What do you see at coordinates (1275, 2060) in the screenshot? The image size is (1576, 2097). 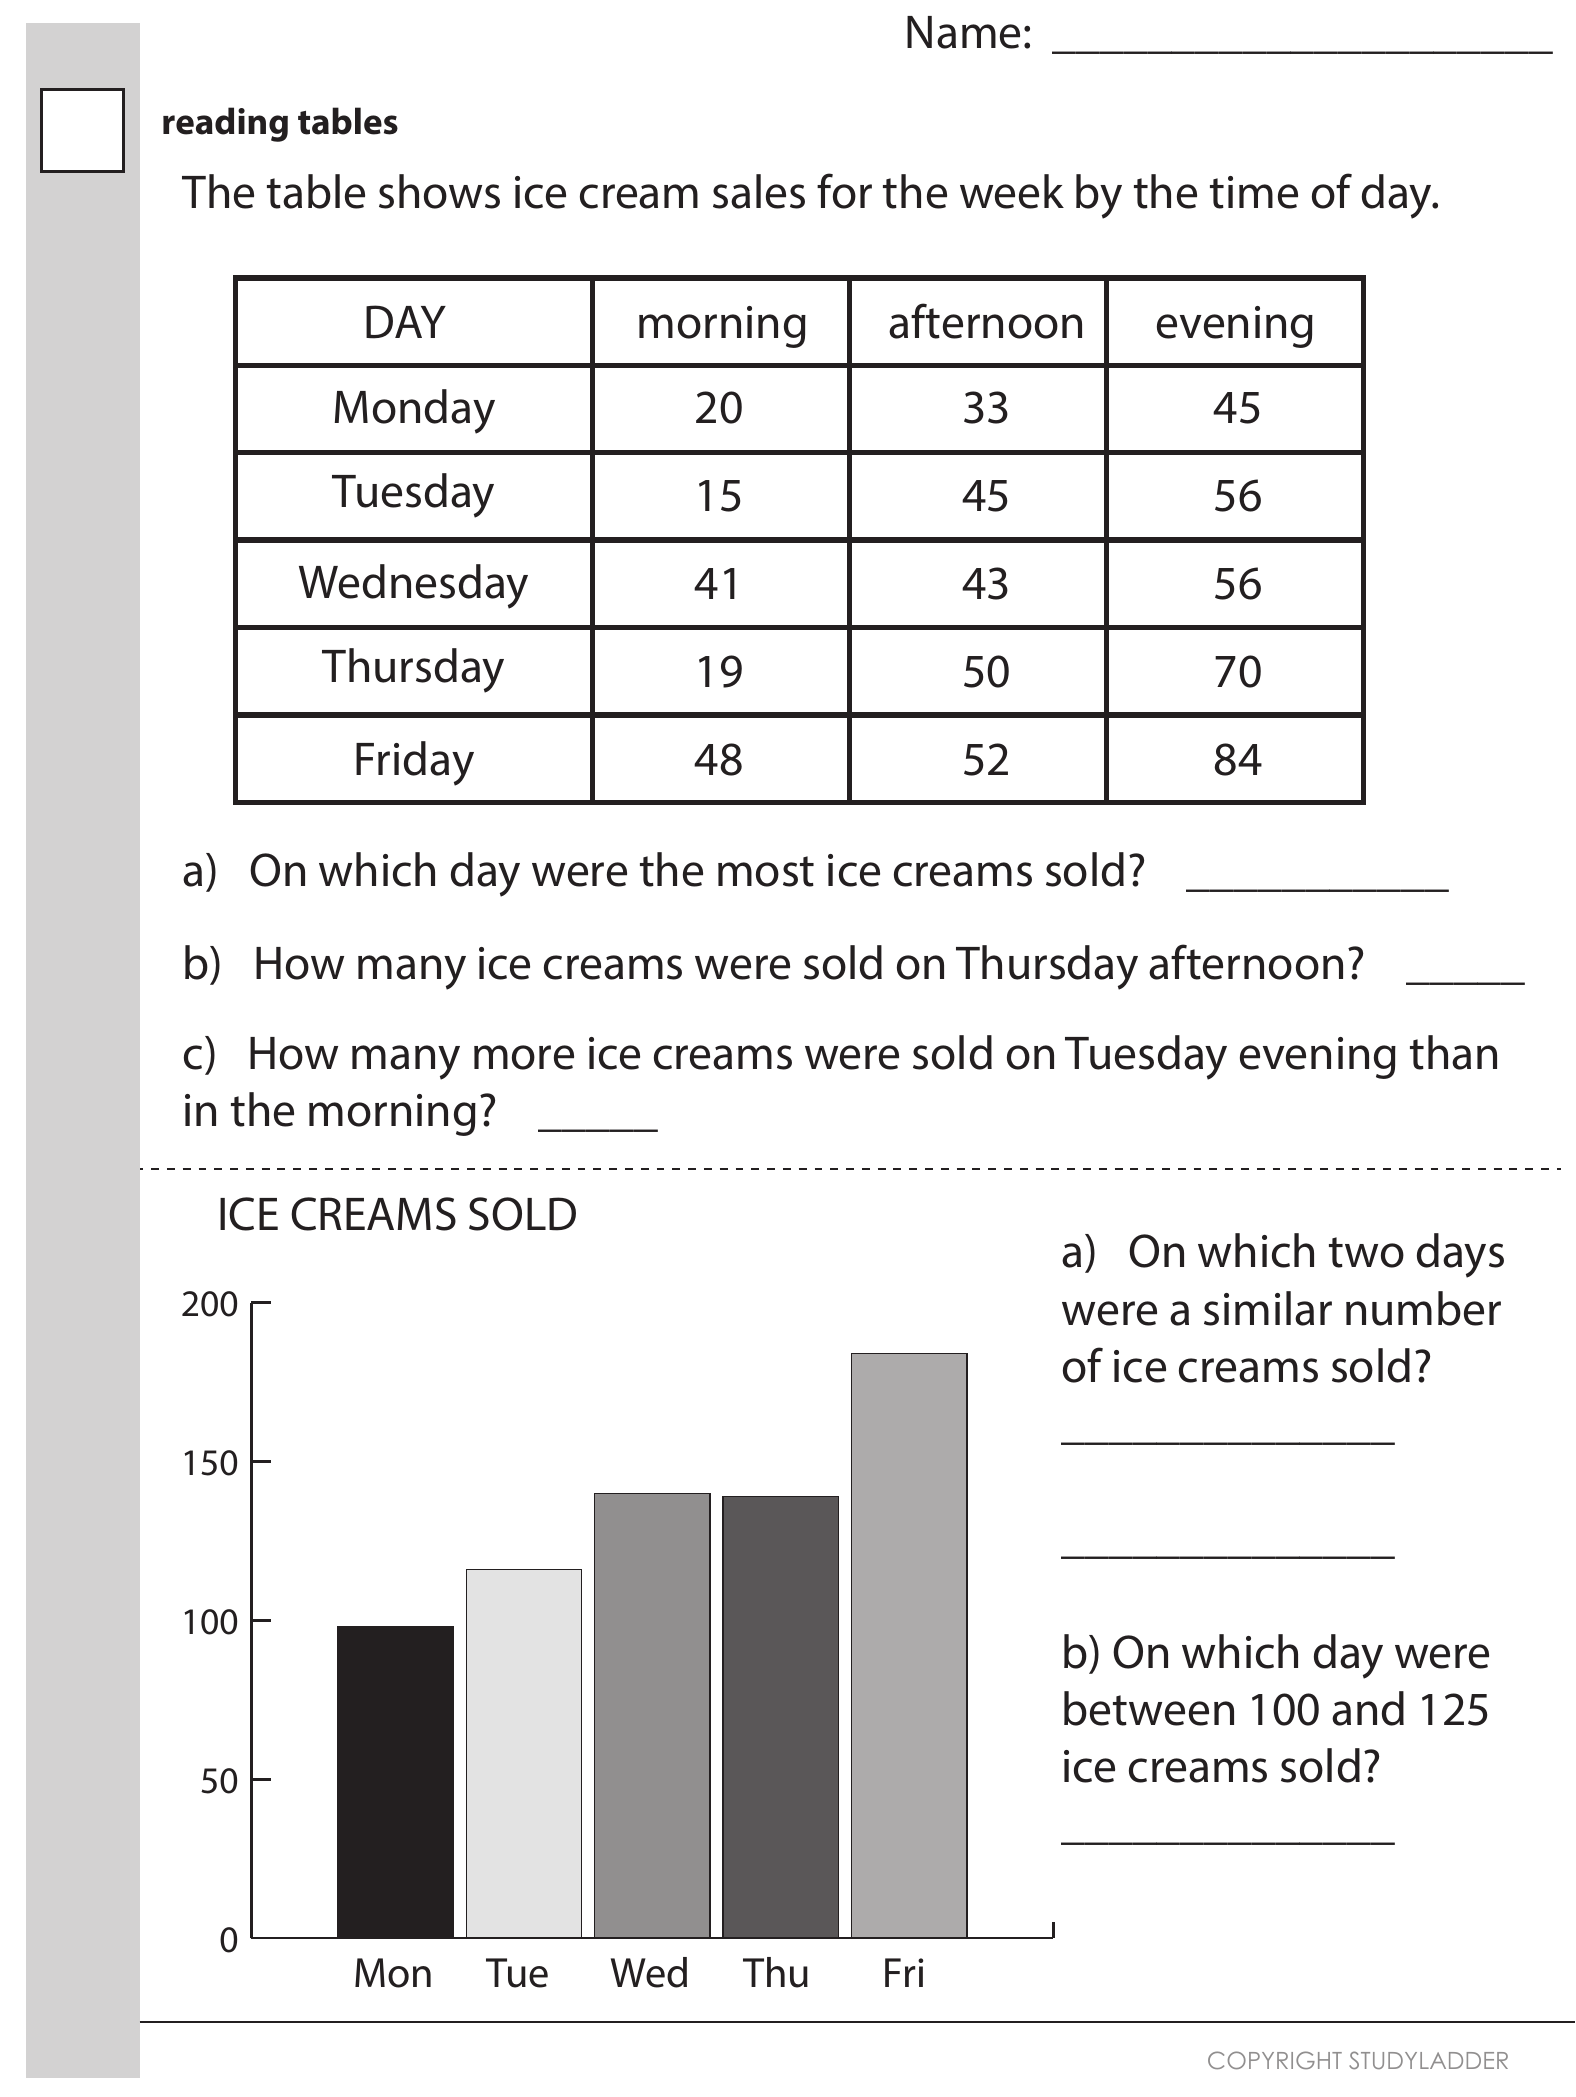 I see `COPYRIGHT` at bounding box center [1275, 2060].
